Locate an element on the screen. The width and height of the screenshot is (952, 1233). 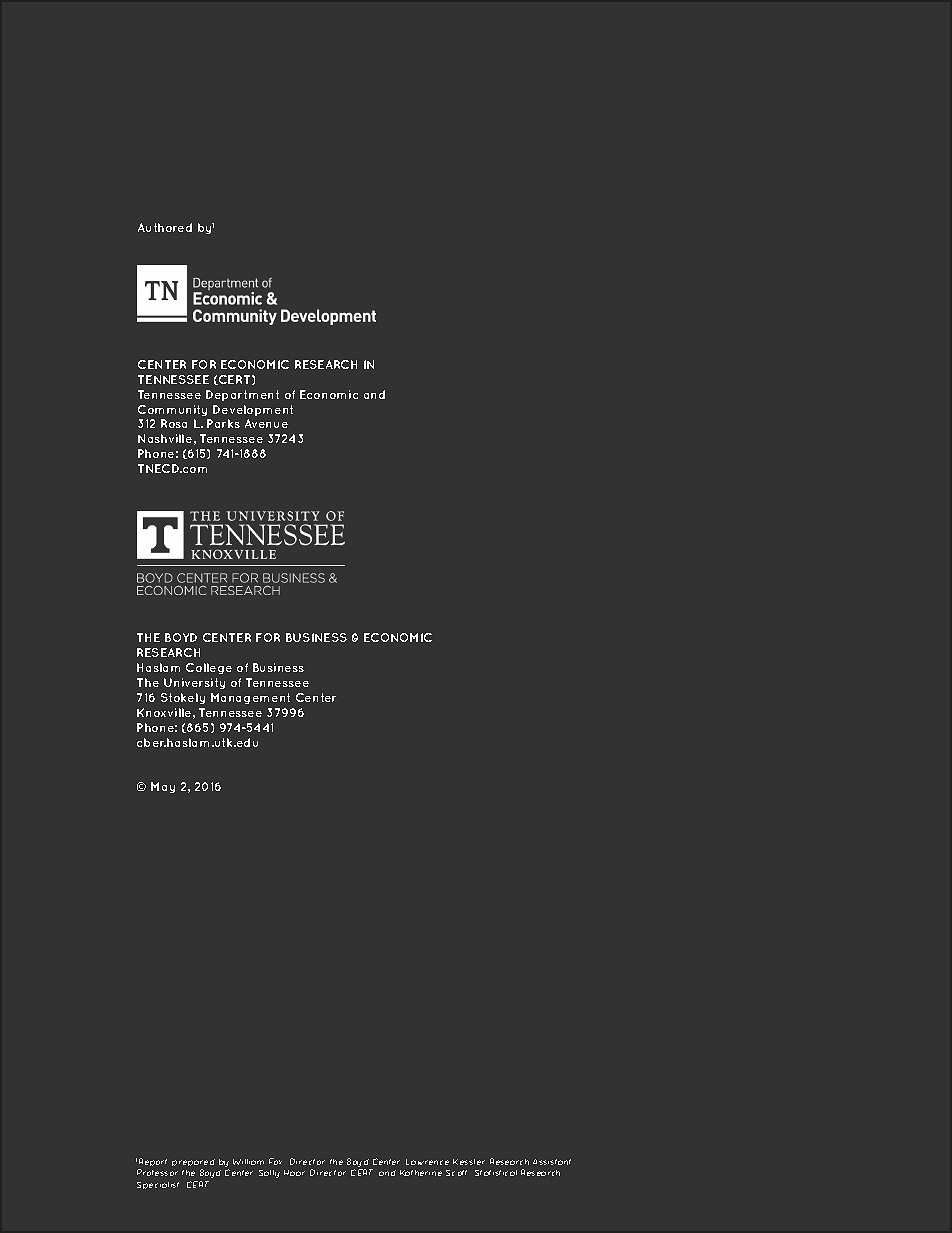
Statistical is located at coordinates (496, 1173).
